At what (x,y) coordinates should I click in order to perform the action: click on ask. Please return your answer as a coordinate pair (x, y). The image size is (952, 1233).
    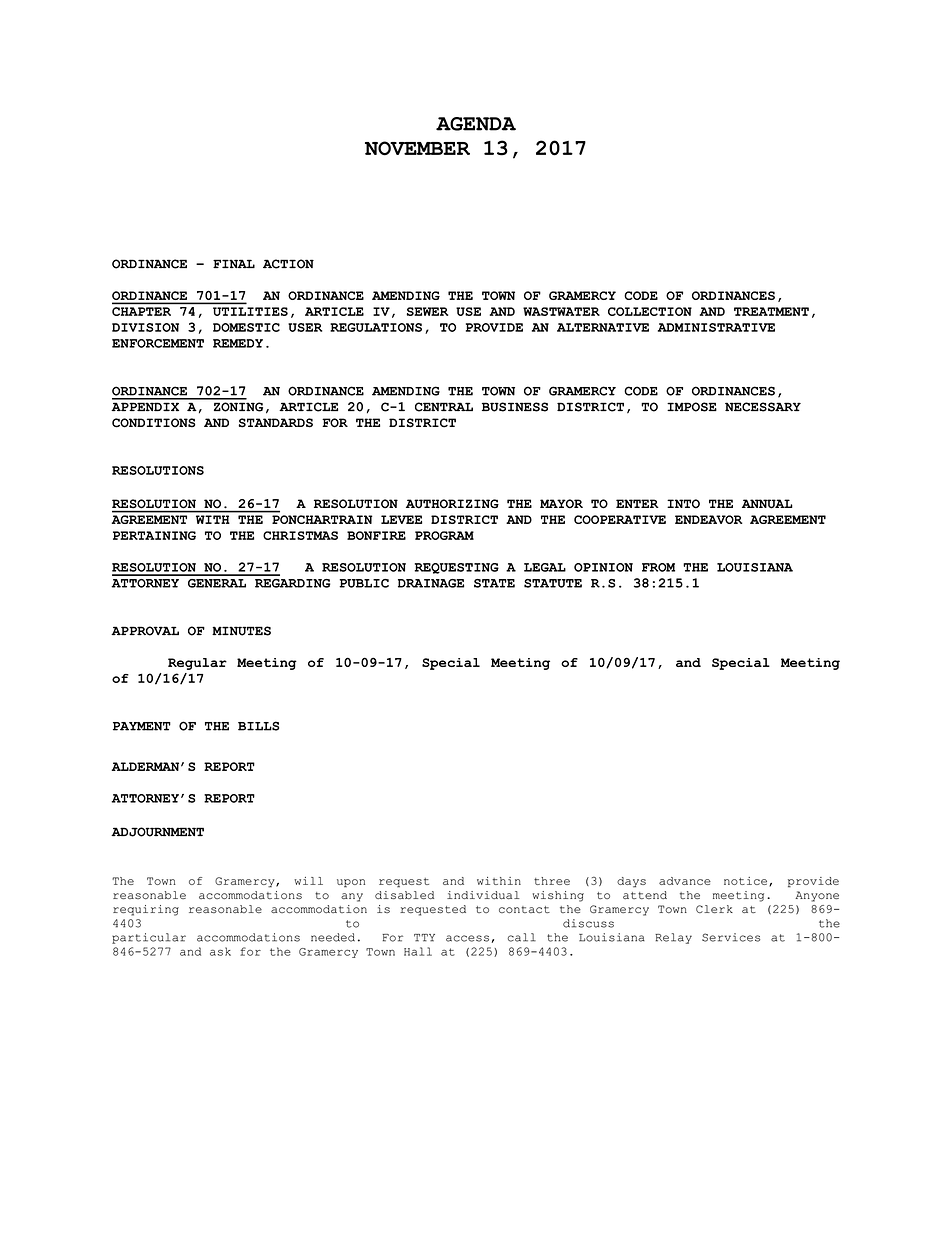
    Looking at the image, I should click on (220, 951).
